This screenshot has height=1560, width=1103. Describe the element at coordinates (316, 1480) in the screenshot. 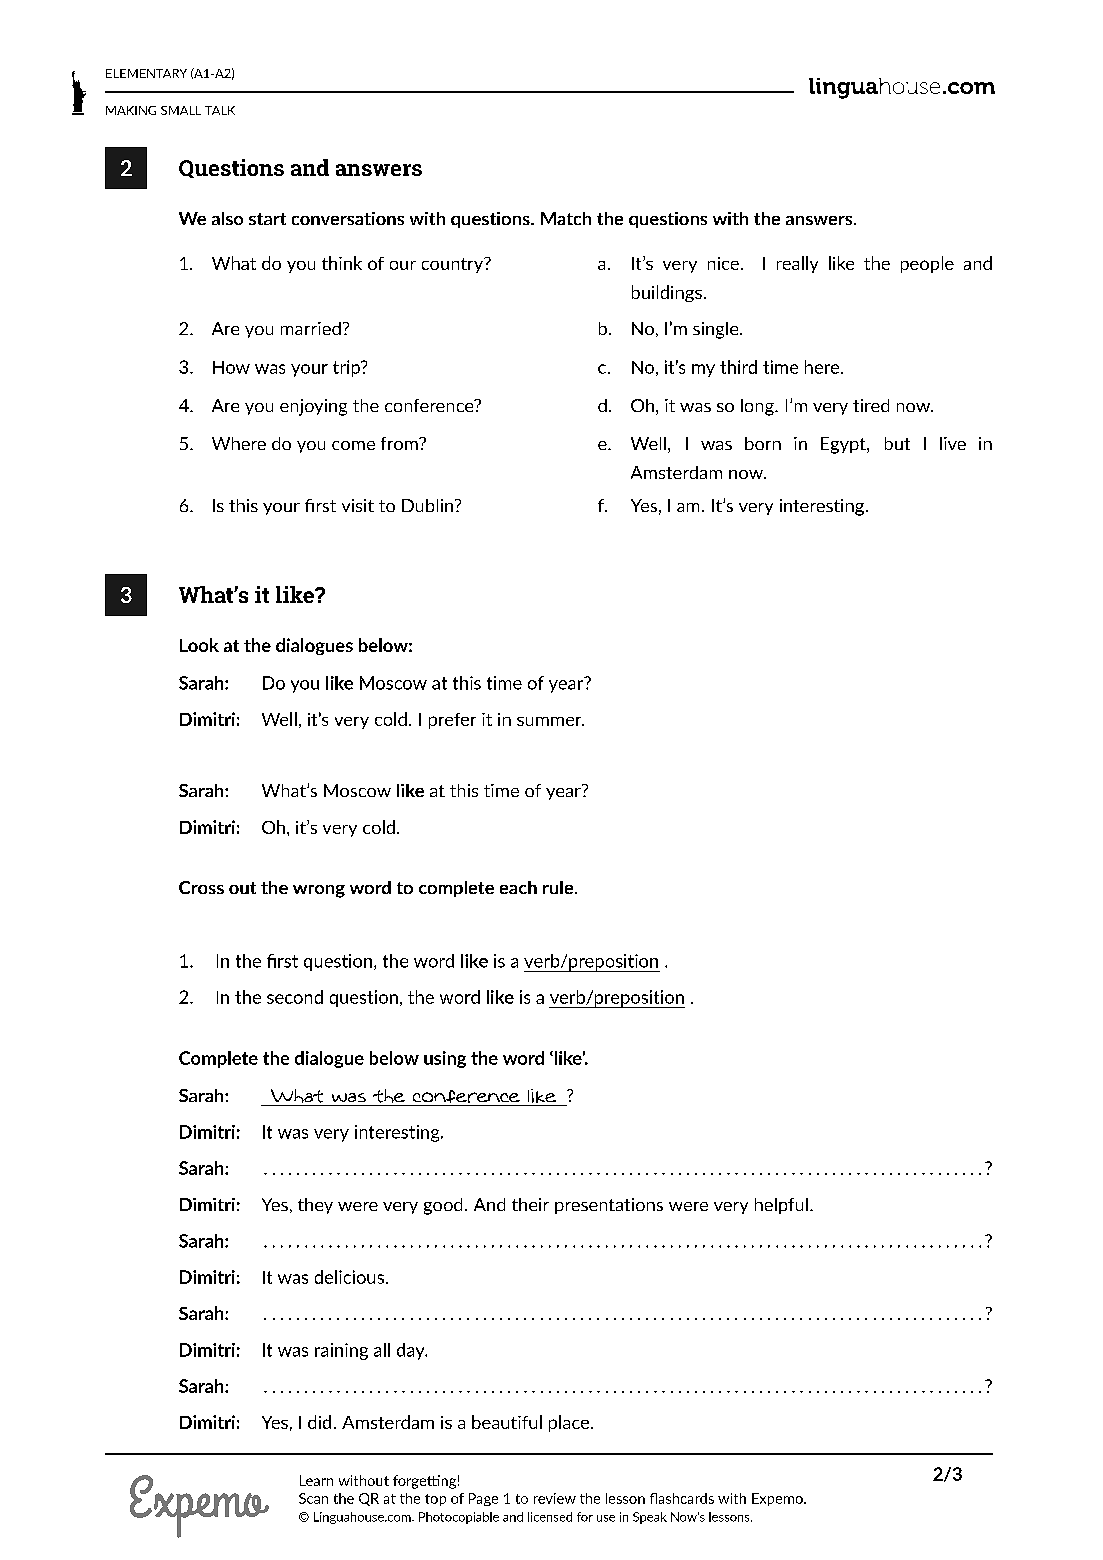

I see `Learn` at that location.
